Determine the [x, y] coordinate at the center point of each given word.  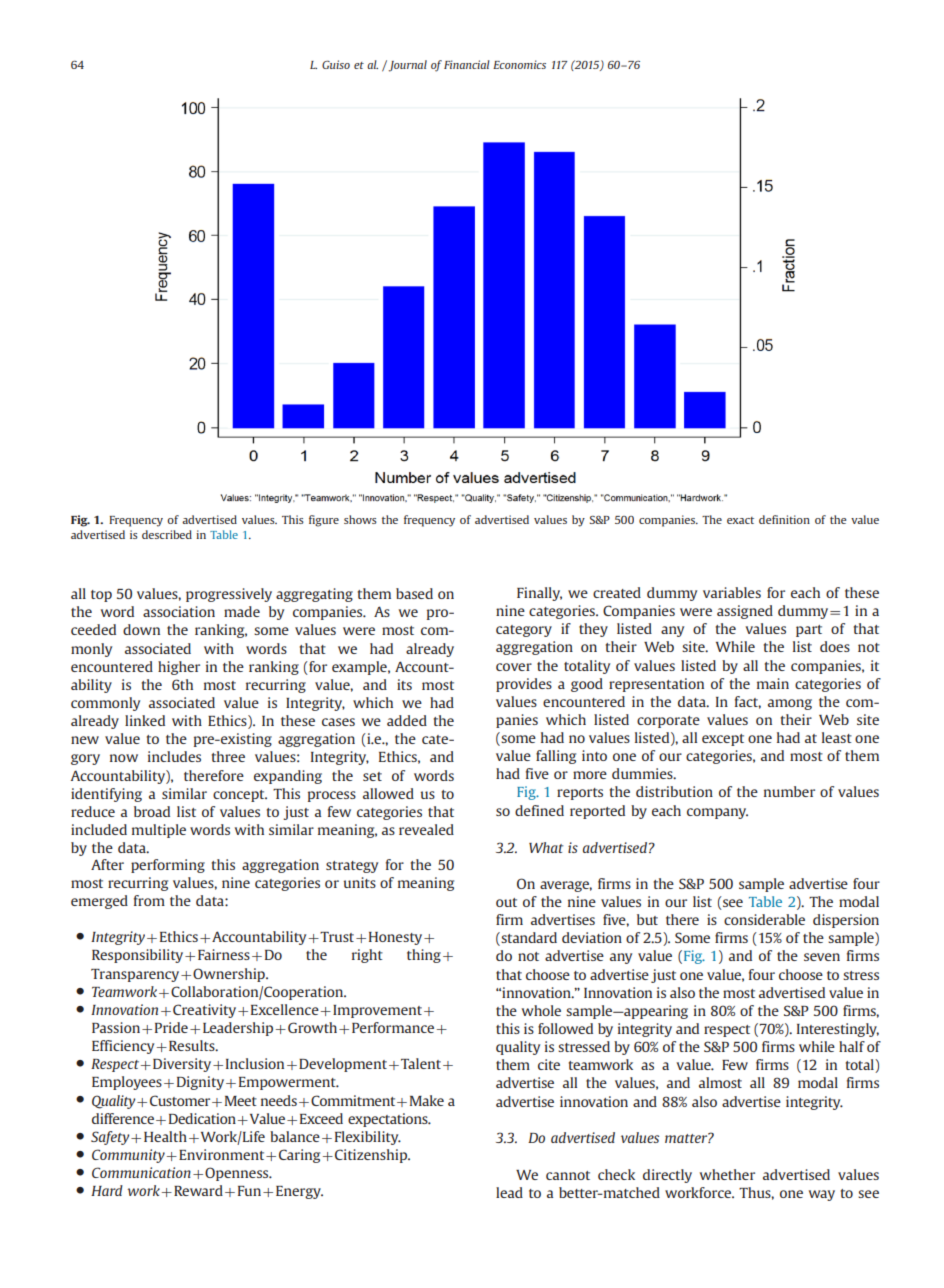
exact [740, 520]
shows [360, 519]
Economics [519, 64]
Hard [107, 1190]
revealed [426, 829]
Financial [467, 64]
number [789, 791]
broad [152, 811]
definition [784, 519]
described [167, 534]
